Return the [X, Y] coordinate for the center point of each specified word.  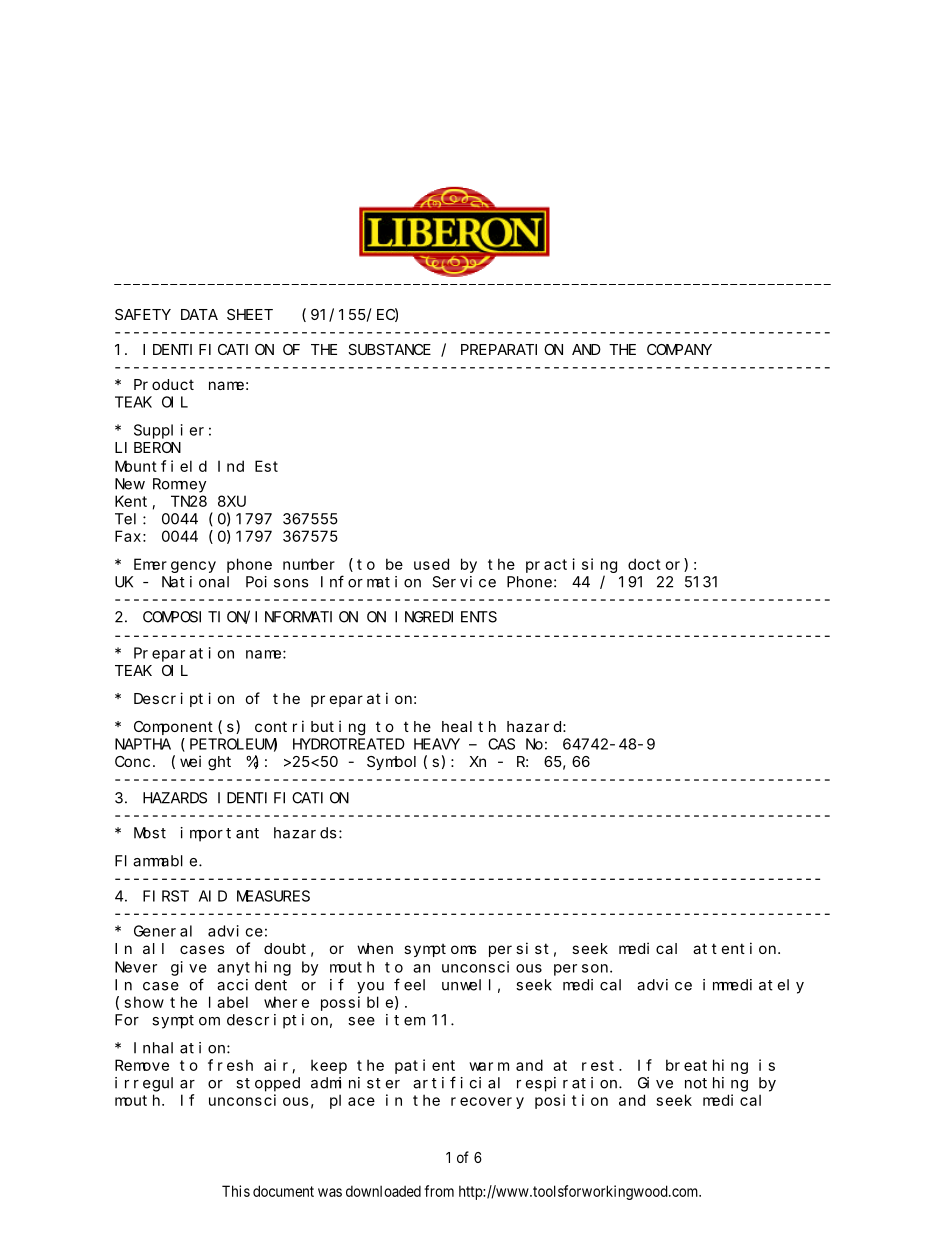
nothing [716, 1084]
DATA [199, 314]
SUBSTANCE [389, 349]
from [439, 1191]
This [236, 1191]
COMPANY [679, 349]
